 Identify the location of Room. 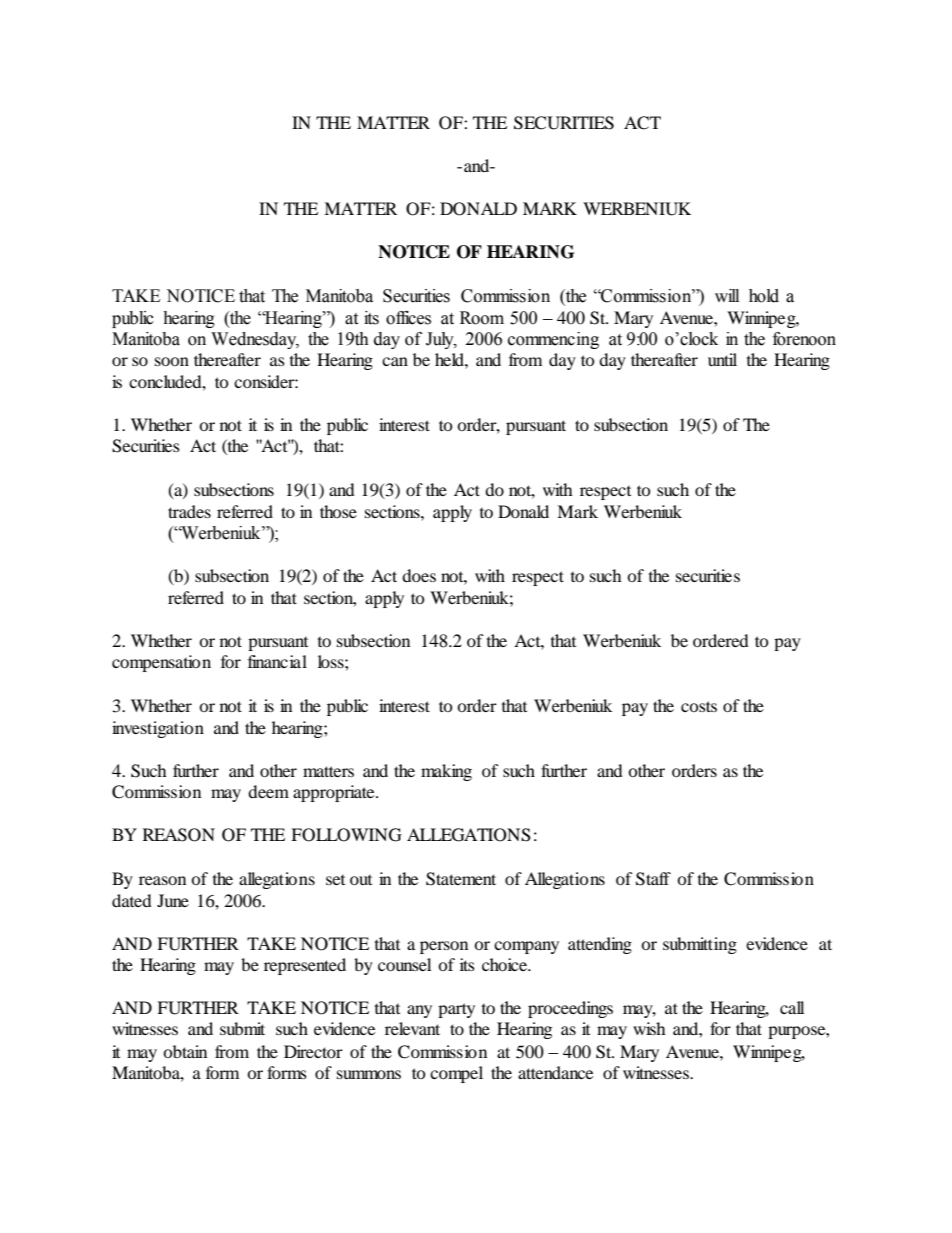
(482, 318).
